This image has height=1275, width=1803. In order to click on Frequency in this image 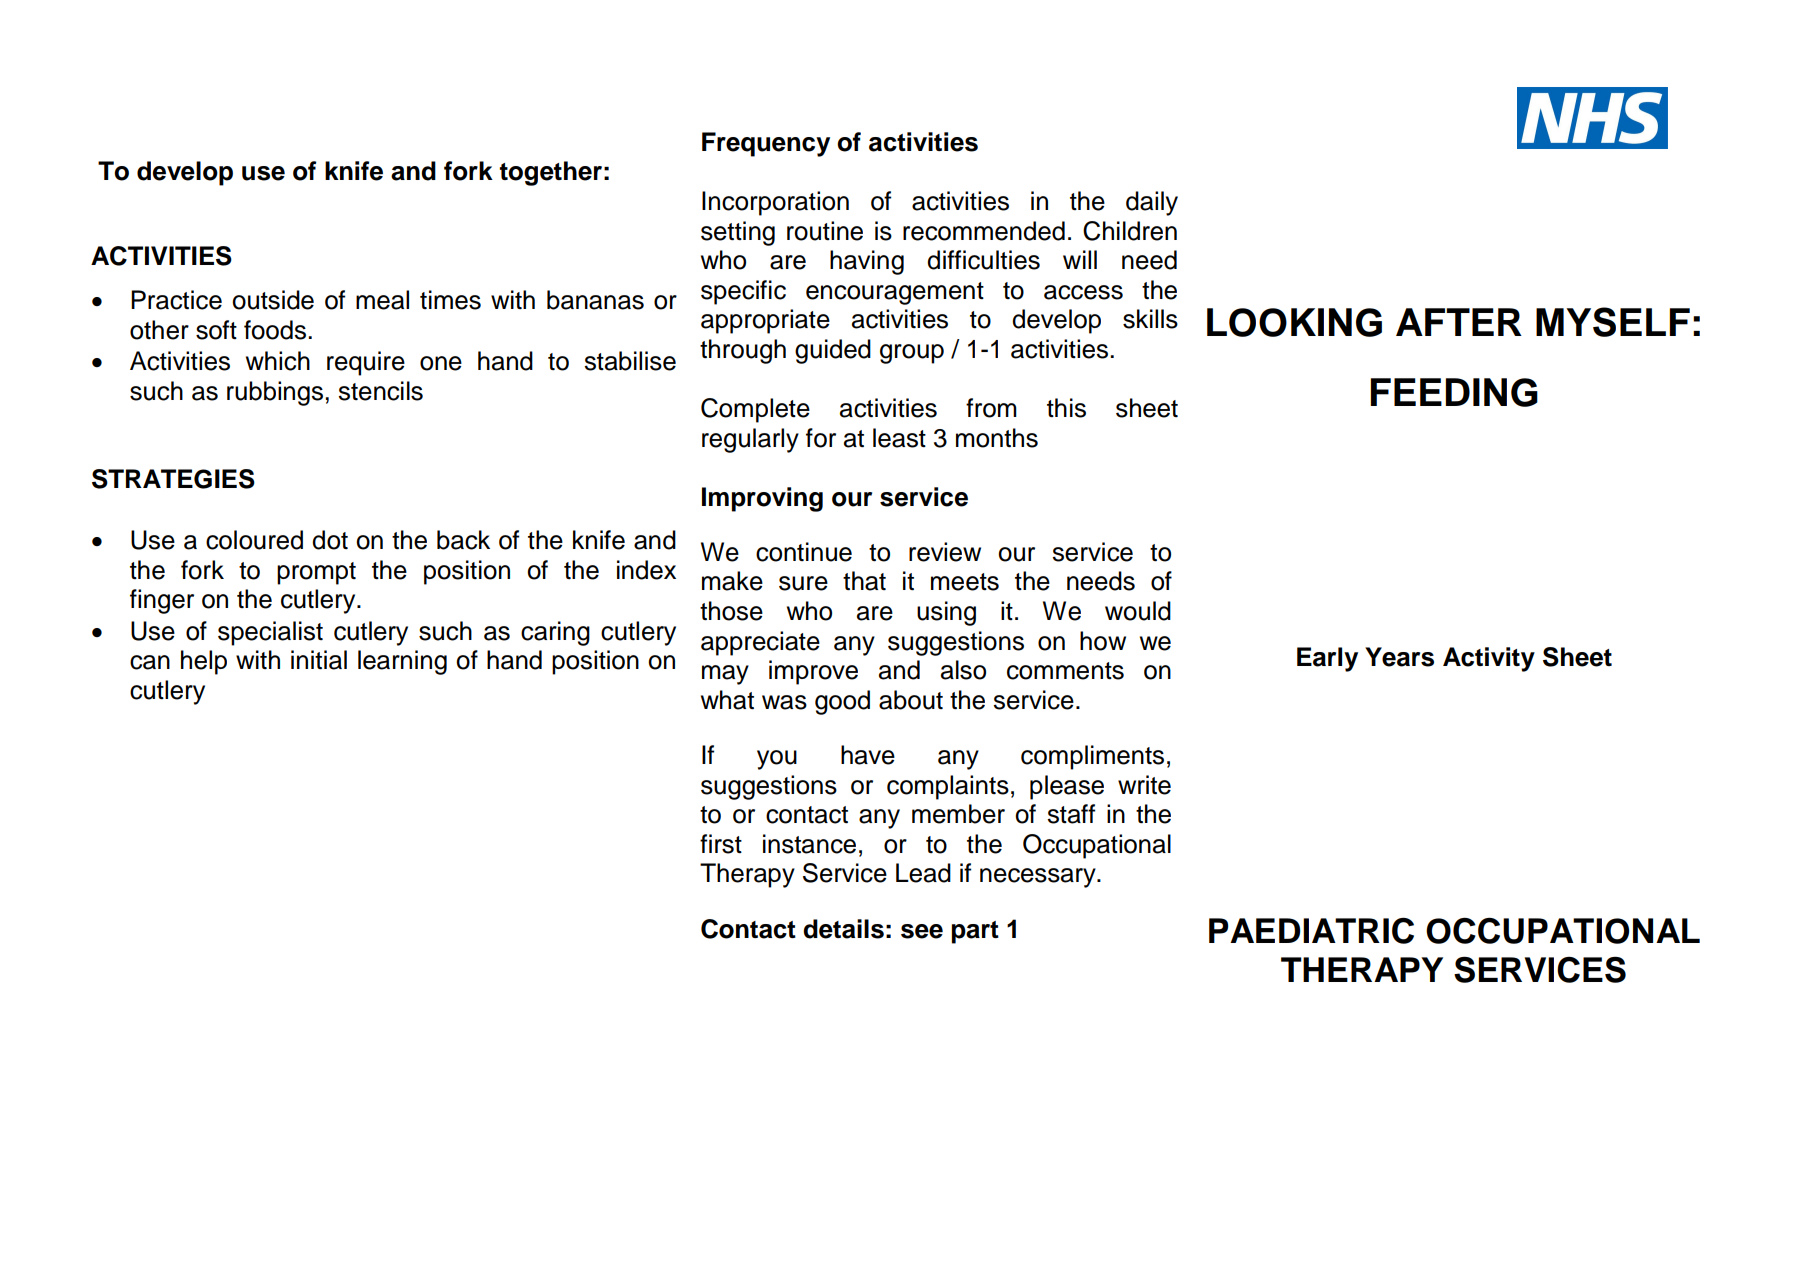, I will do `click(766, 144)`.
